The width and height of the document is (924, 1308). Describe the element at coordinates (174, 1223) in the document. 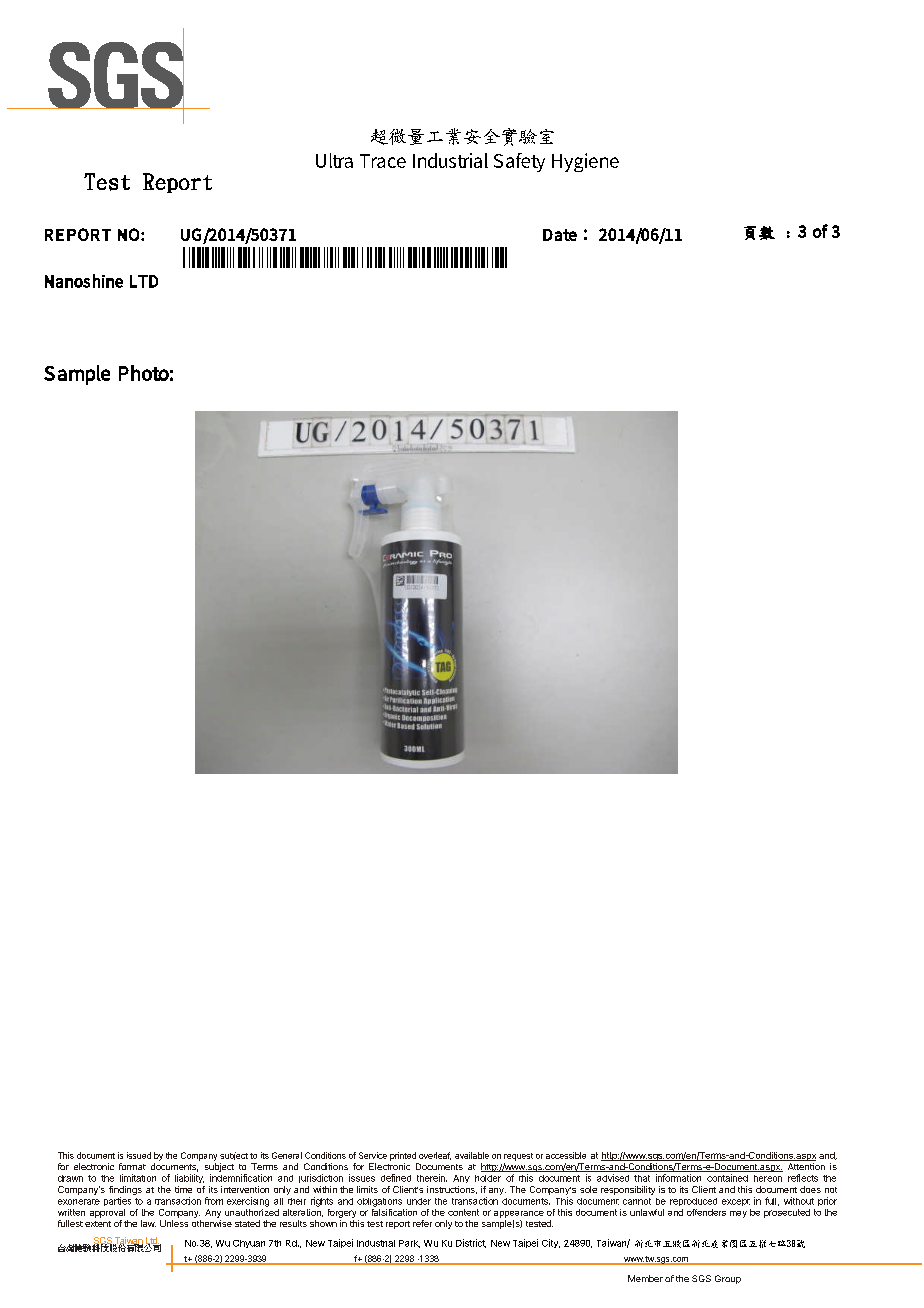

I see `Unless` at that location.
